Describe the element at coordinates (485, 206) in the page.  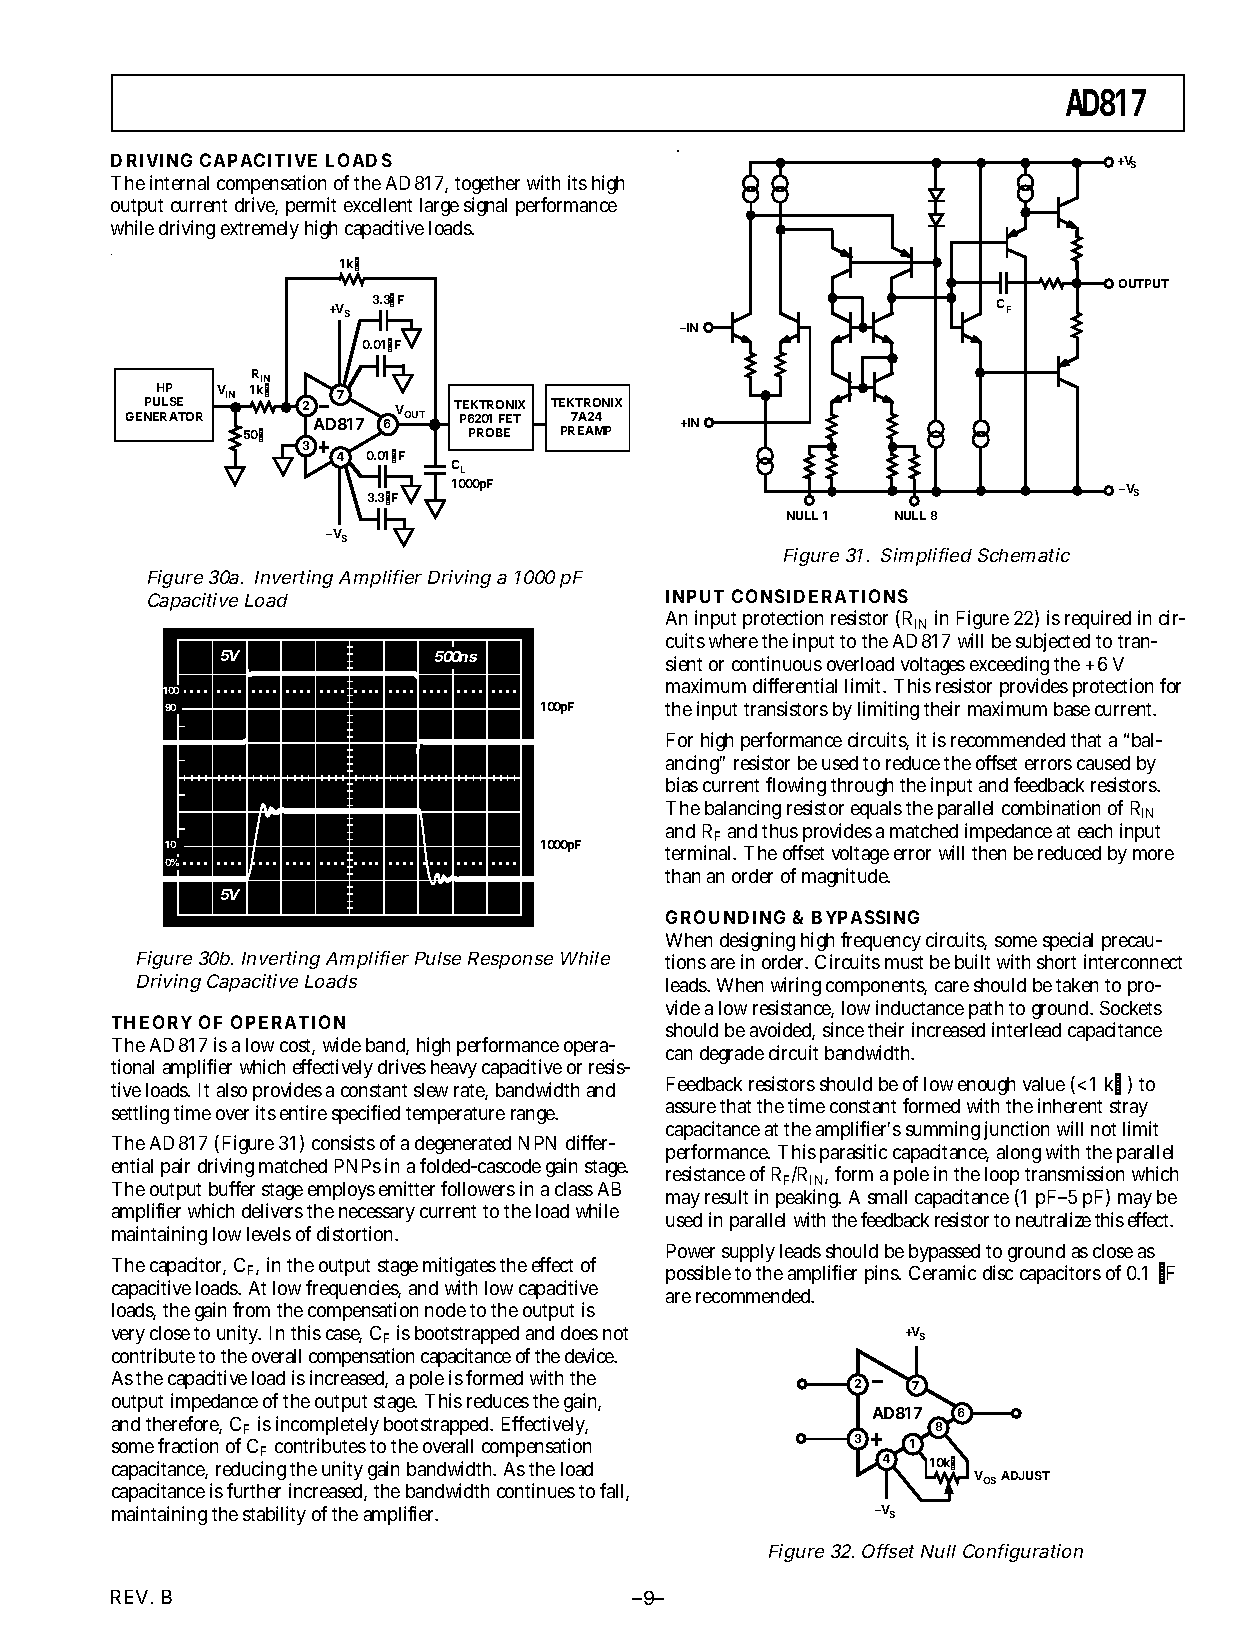
I see `signal` at that location.
